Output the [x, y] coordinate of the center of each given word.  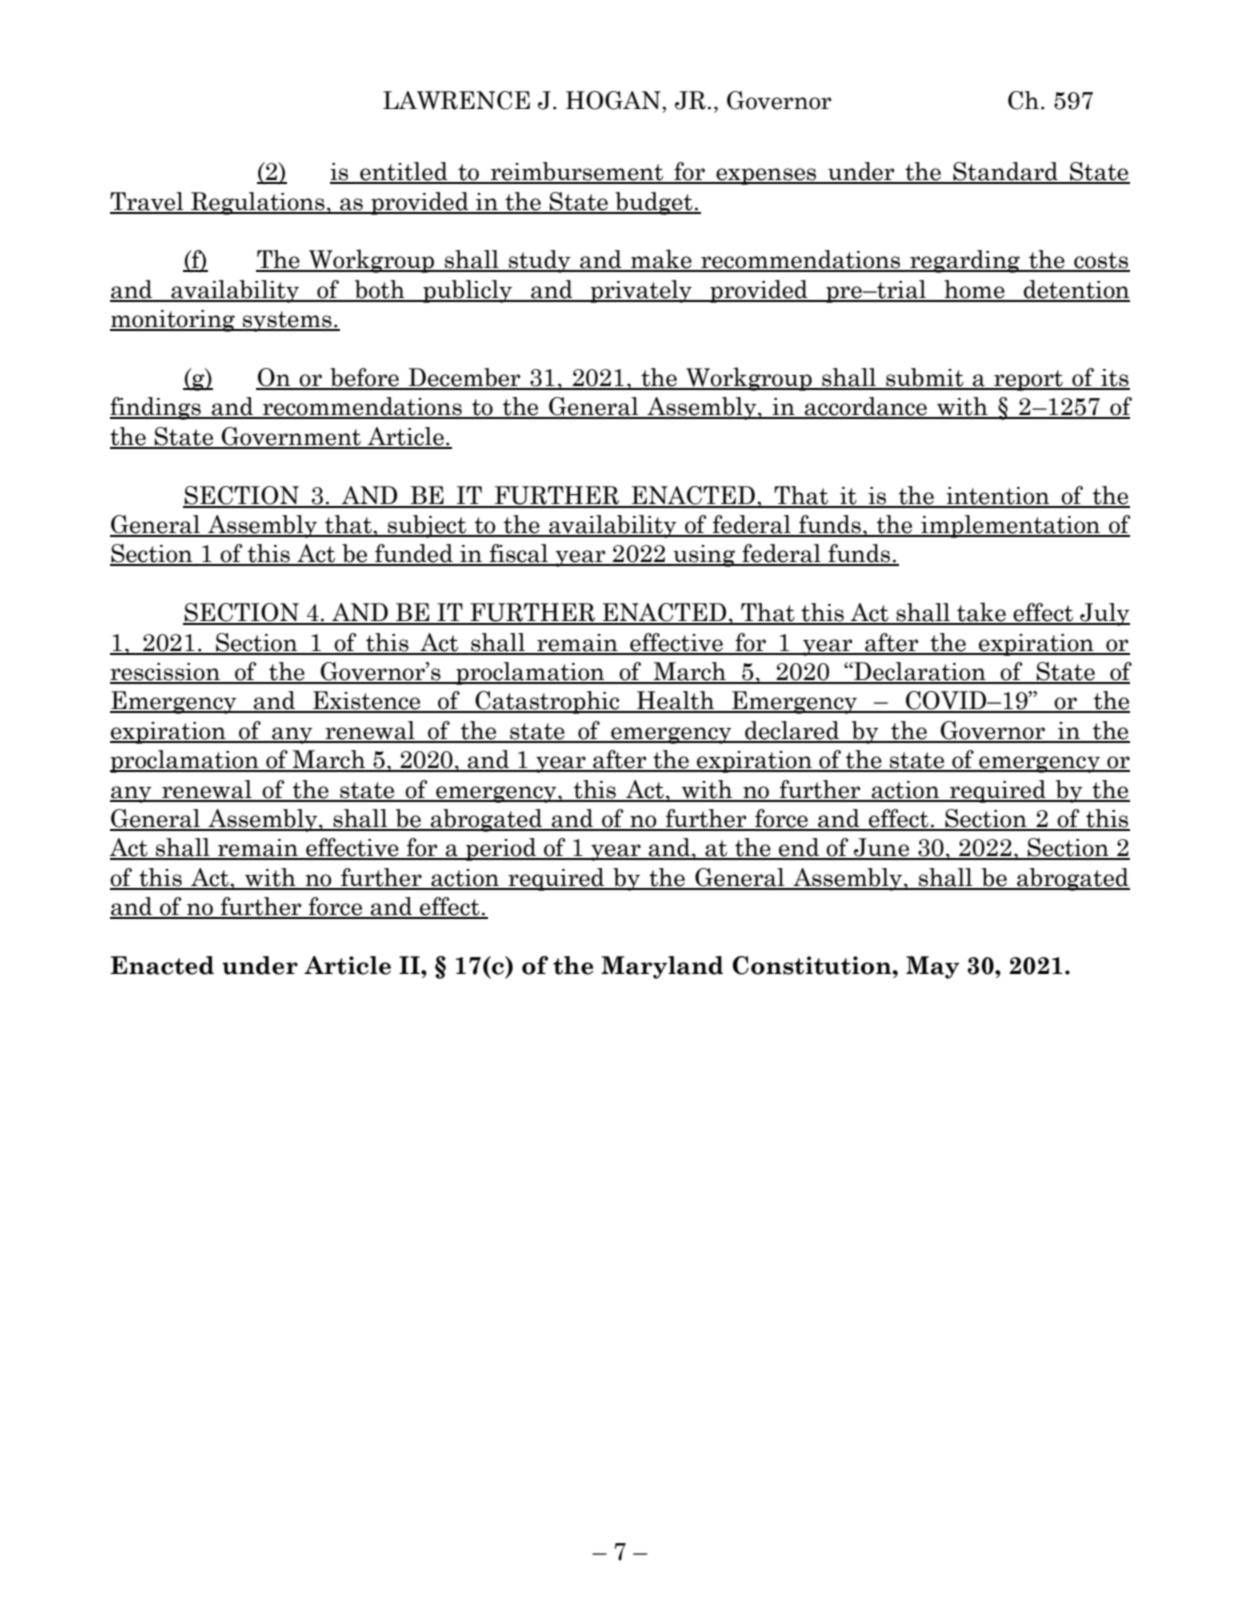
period [501, 849]
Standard [1005, 172]
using [704, 556]
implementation [1011, 526]
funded [414, 554]
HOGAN [614, 100]
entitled [404, 172]
